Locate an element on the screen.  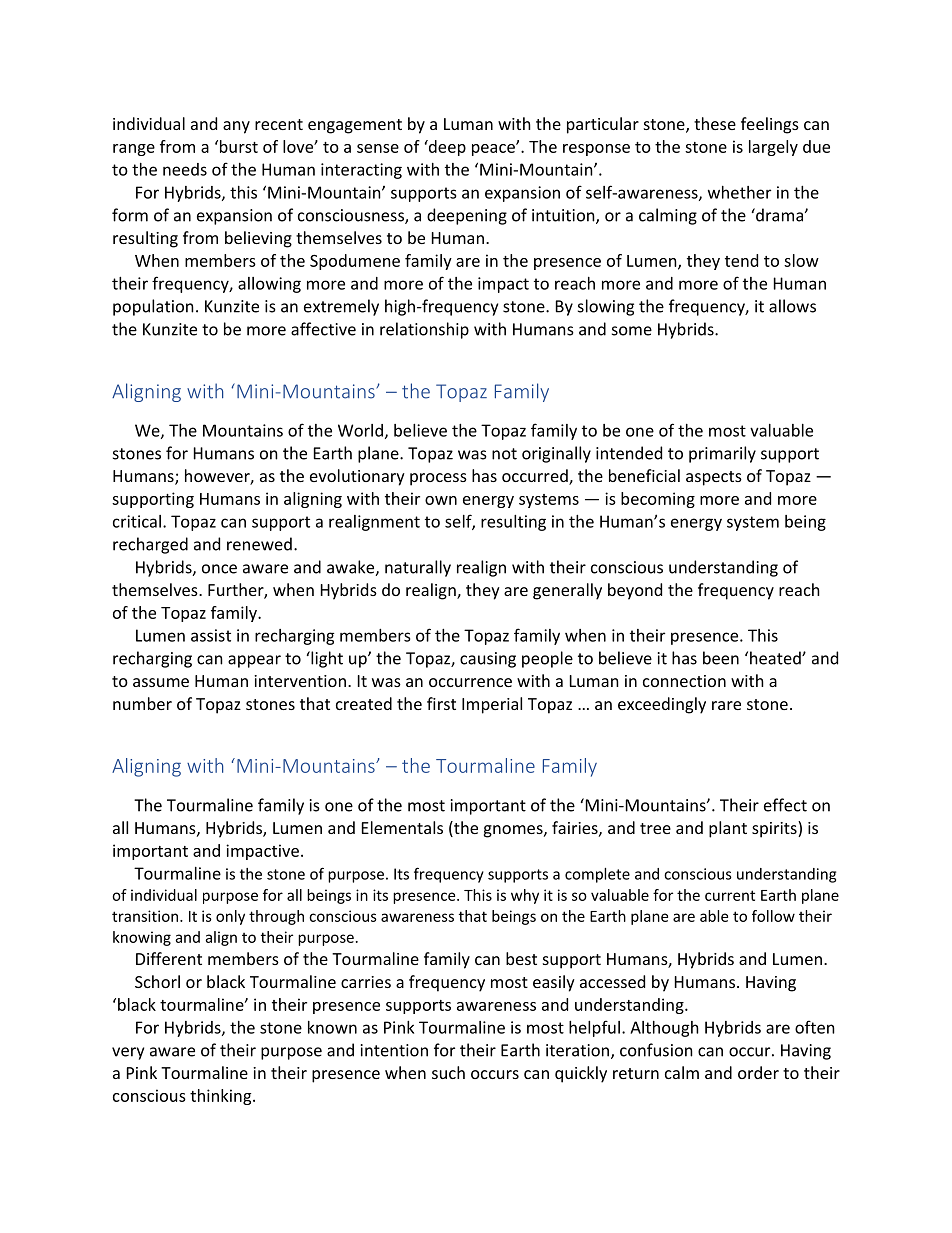
peace is located at coordinates (494, 149).
